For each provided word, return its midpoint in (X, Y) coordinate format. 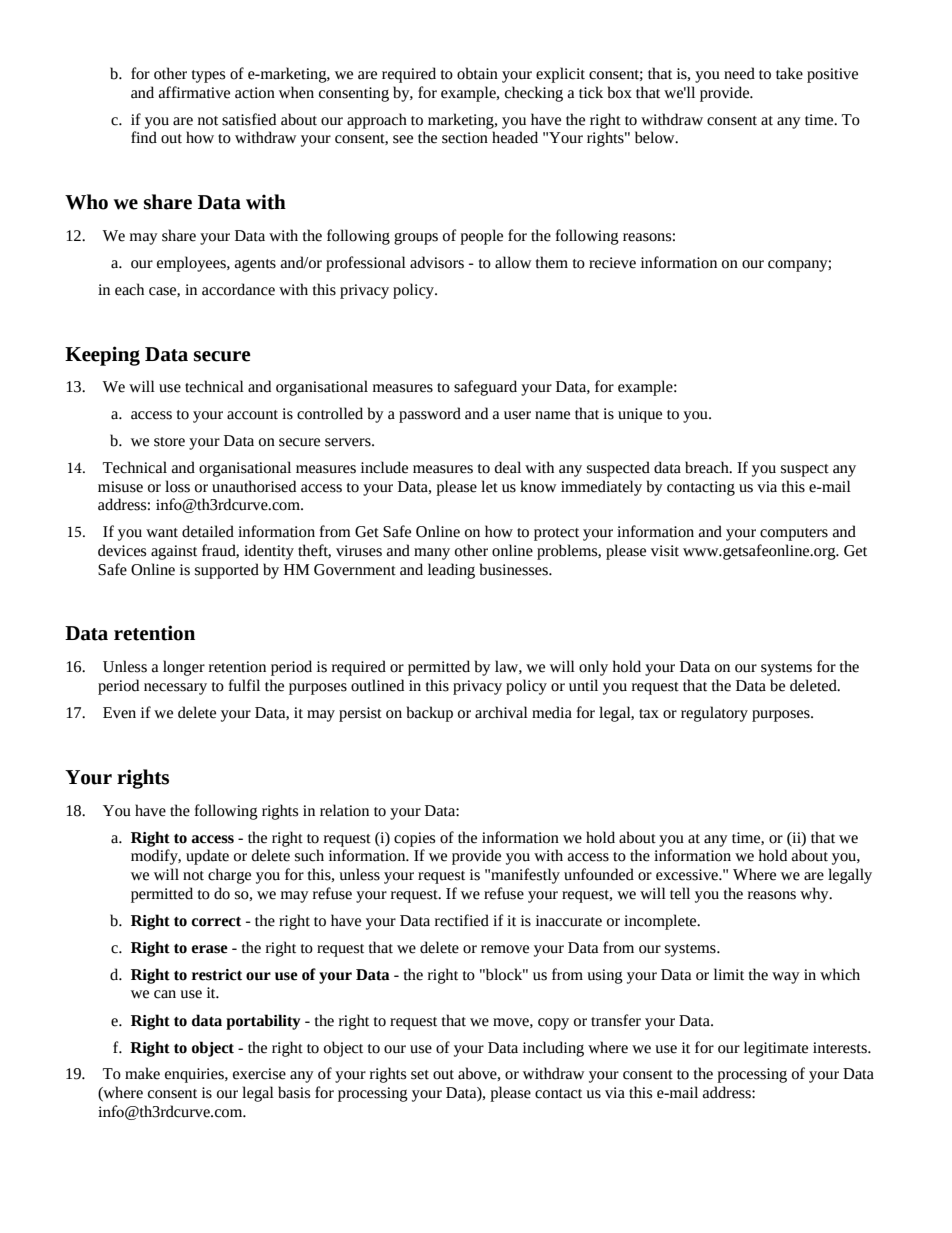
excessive (688, 875)
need (739, 73)
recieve (612, 263)
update (207, 857)
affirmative (194, 92)
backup (430, 714)
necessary (175, 689)
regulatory (714, 714)
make (142, 1073)
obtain (477, 73)
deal (508, 467)
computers (794, 534)
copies (414, 839)
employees (192, 264)
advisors (437, 262)
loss (177, 486)
